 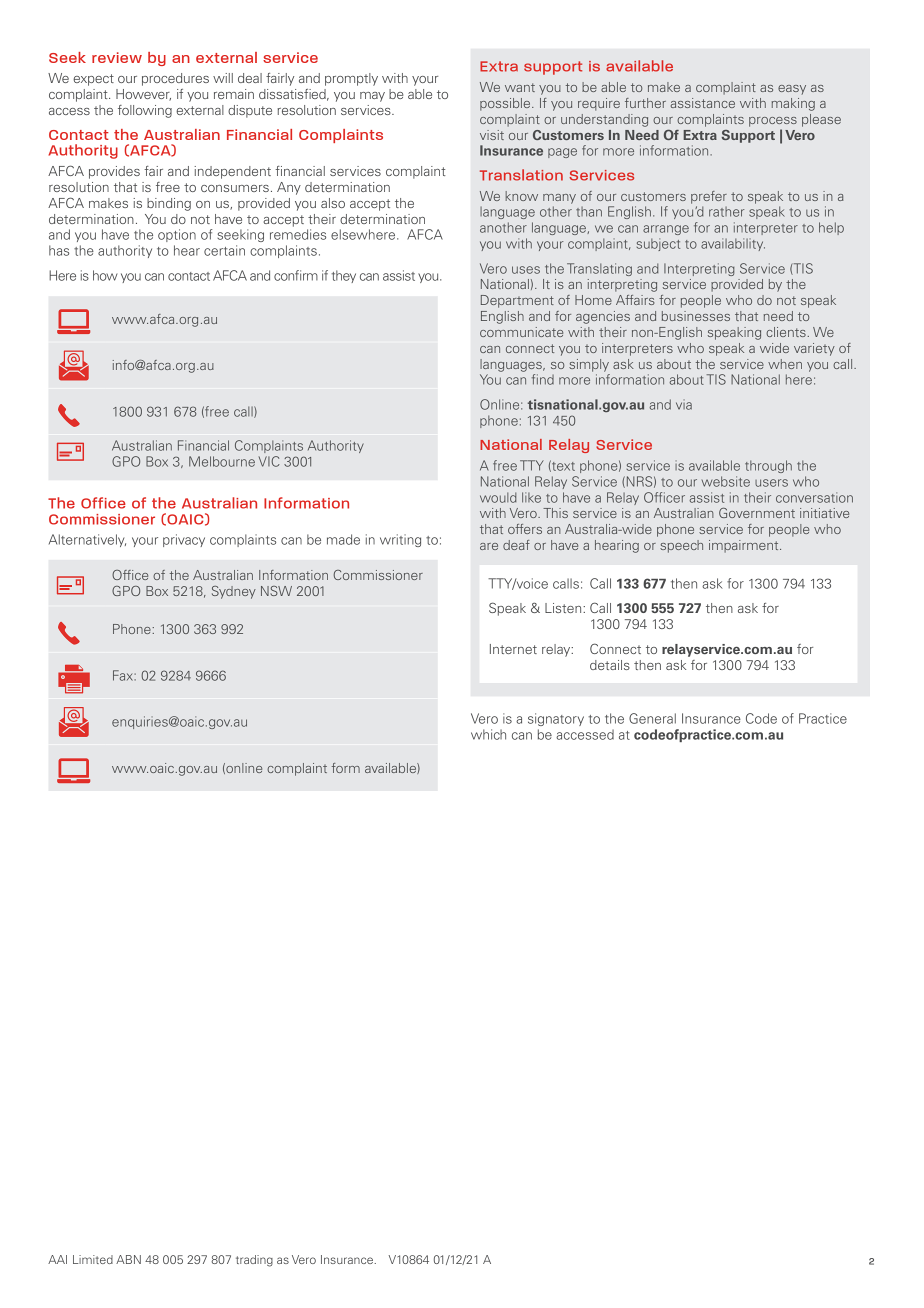 I want to click on General, so click(x=652, y=718).
